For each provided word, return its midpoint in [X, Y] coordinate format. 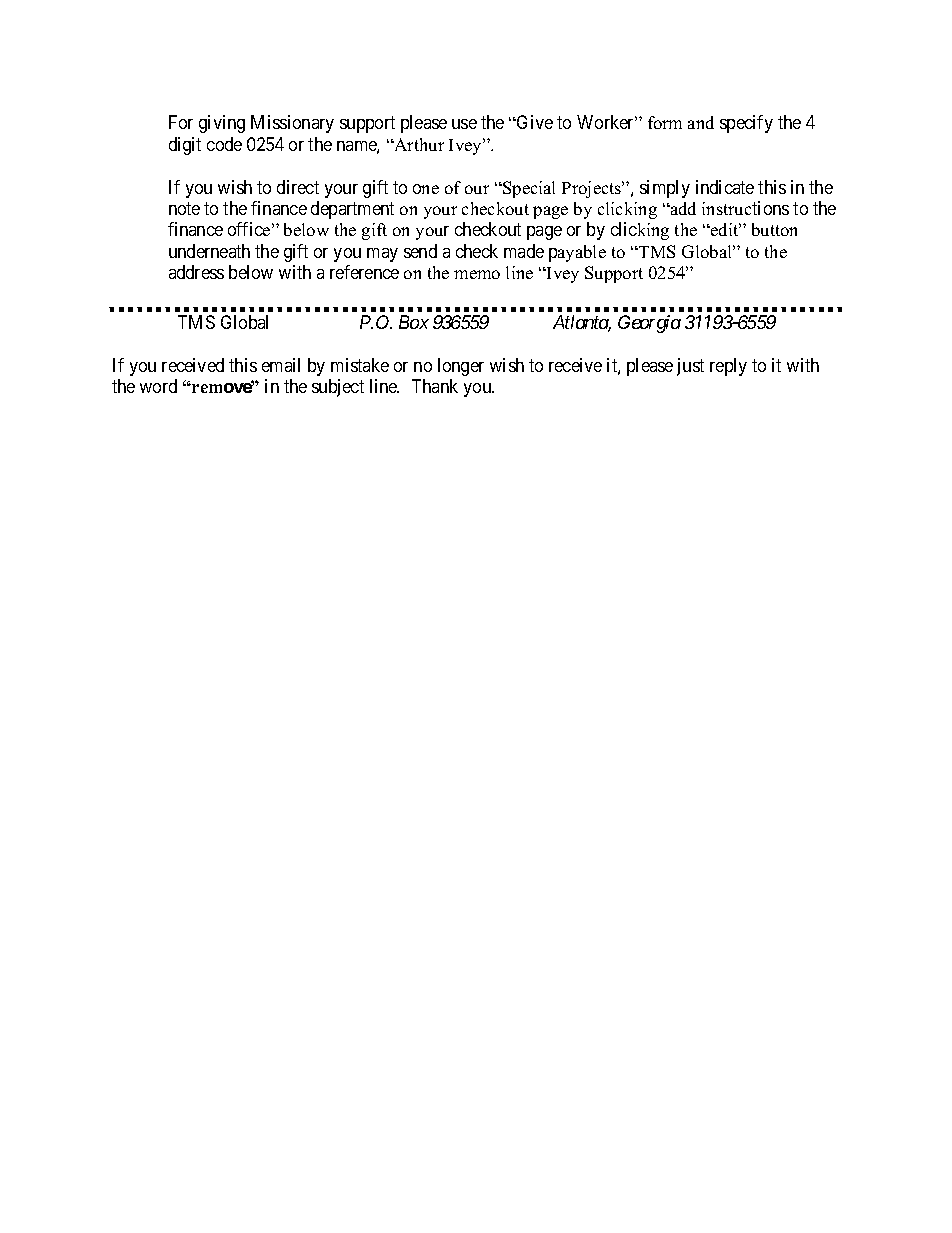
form [665, 122]
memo [477, 274]
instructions [745, 208]
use [464, 124]
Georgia [649, 324]
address [196, 272]
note [184, 208]
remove [221, 387]
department [352, 210]
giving [222, 124]
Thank [435, 386]
